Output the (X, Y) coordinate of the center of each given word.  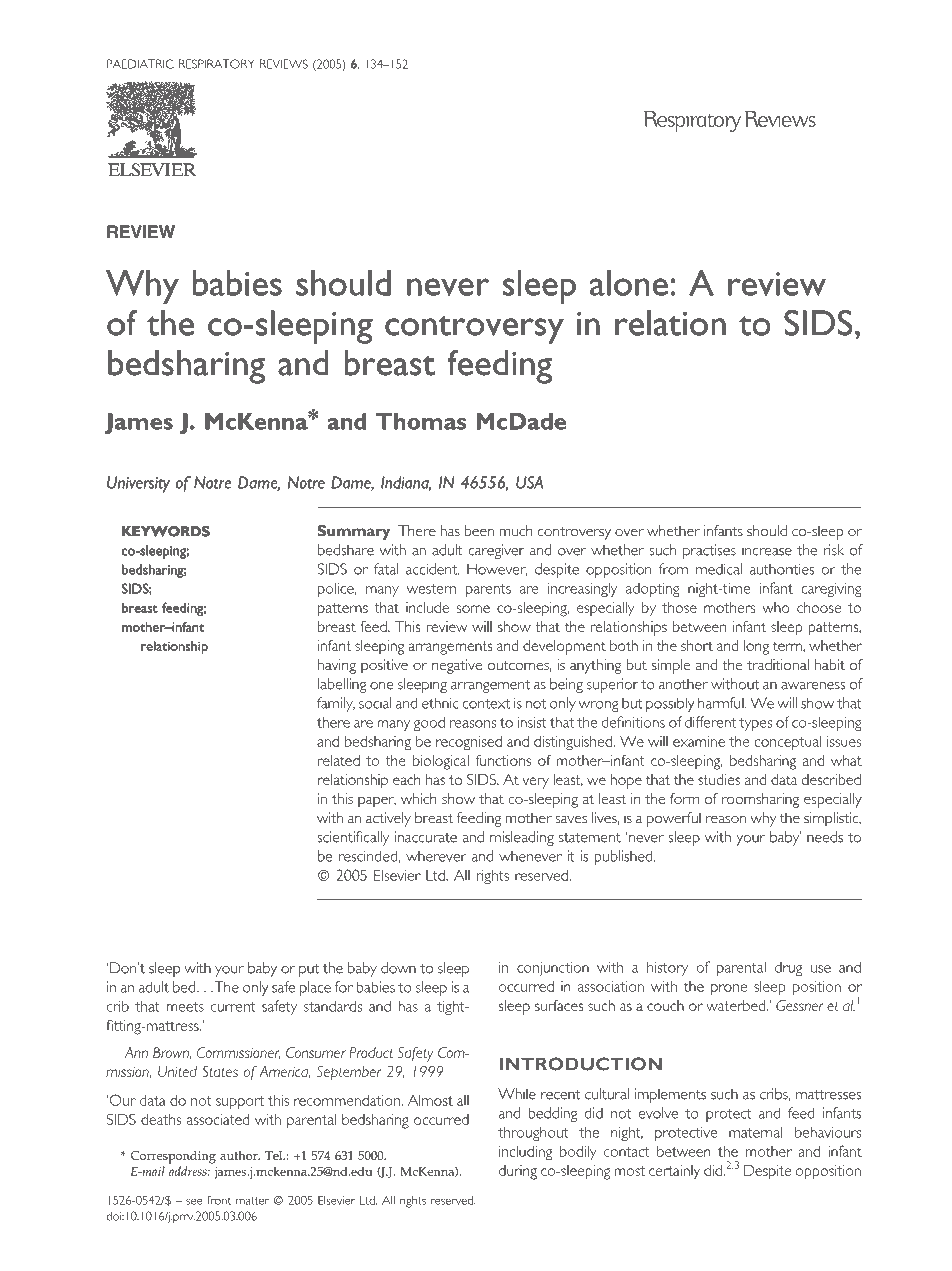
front (219, 1200)
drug (788, 969)
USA (529, 482)
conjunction (553, 968)
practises (709, 551)
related (339, 760)
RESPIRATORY (217, 64)
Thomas (421, 421)
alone (629, 283)
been (479, 531)
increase (767, 550)
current (233, 1007)
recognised (469, 743)
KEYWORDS (166, 531)
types (755, 724)
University (138, 484)
